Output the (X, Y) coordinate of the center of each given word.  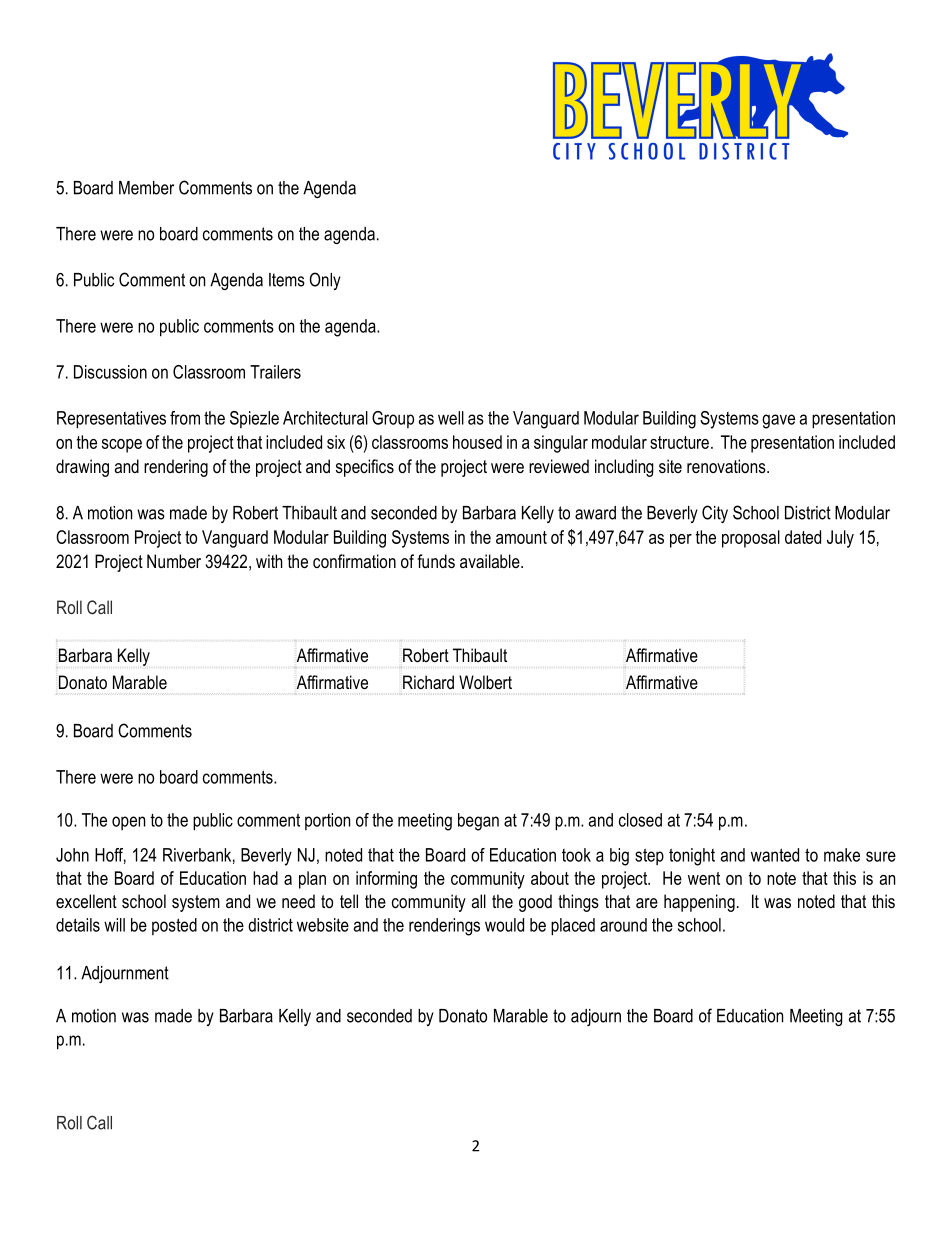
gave (778, 421)
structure (679, 442)
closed (640, 820)
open (128, 823)
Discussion (110, 372)
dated (803, 537)
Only (325, 281)
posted (174, 926)
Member (146, 188)
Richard (428, 682)
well (451, 418)
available (491, 561)
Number (174, 561)
